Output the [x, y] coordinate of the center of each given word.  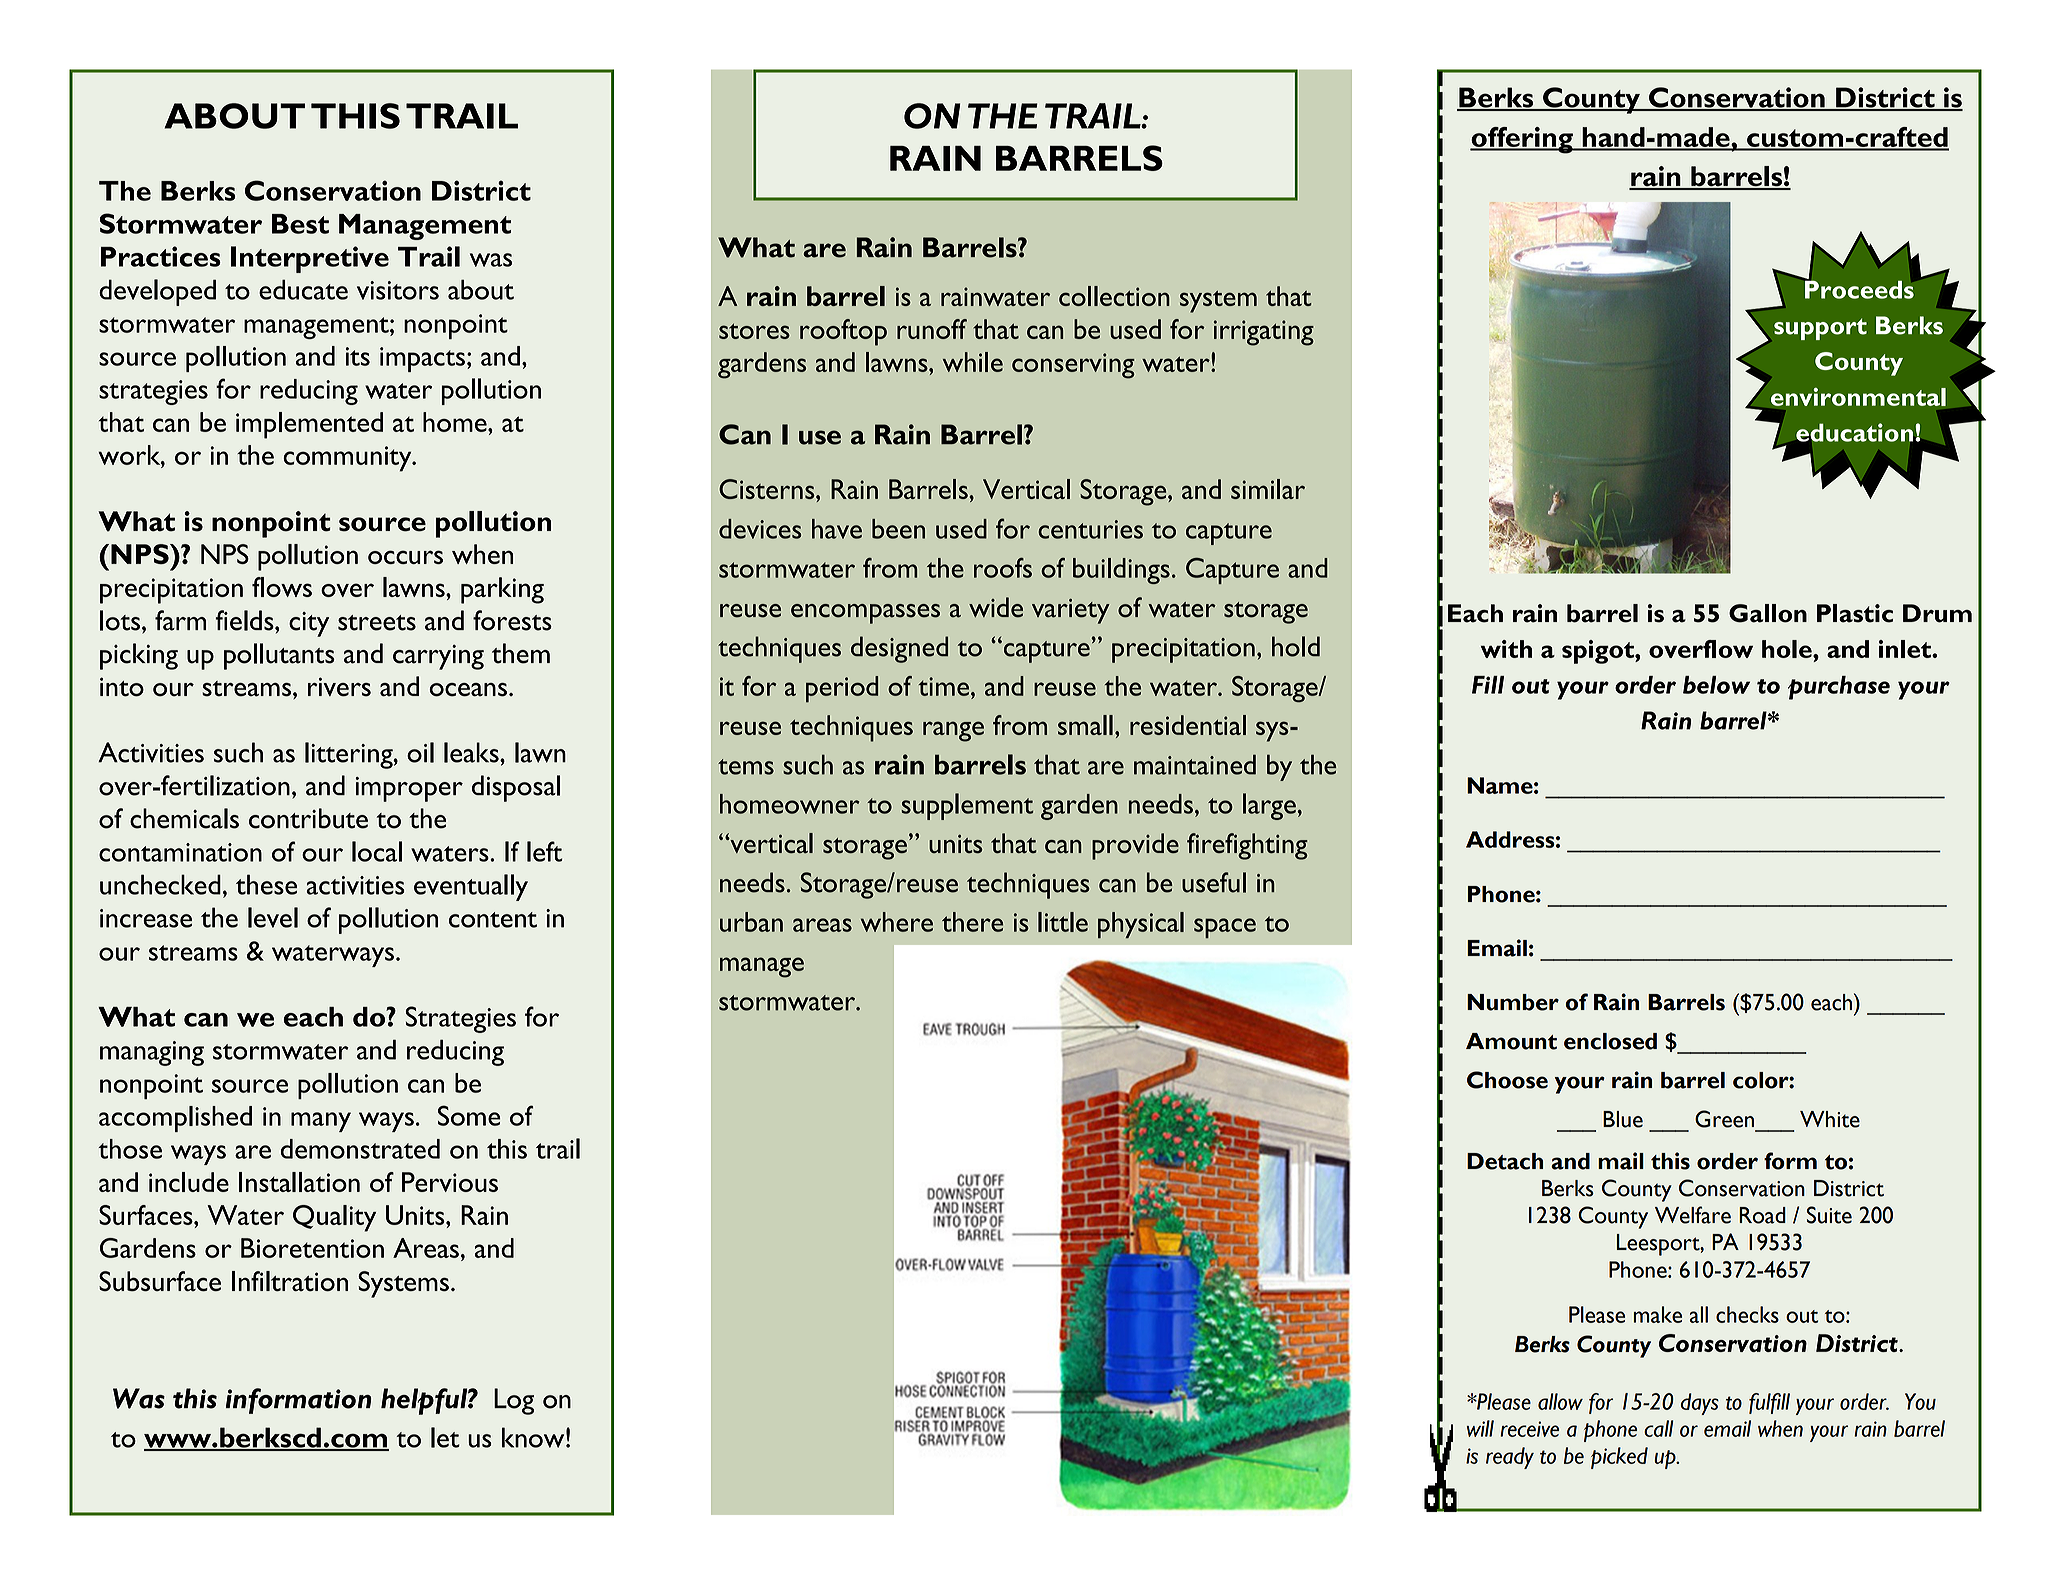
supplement [967, 806]
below [1716, 685]
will [1480, 1428]
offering [1522, 140]
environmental [1858, 397]
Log [514, 1401]
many [321, 1122]
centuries [1090, 529]
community [348, 459]
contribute [308, 818]
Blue [1623, 1119]
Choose [1507, 1080]
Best [300, 224]
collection [1114, 296]
